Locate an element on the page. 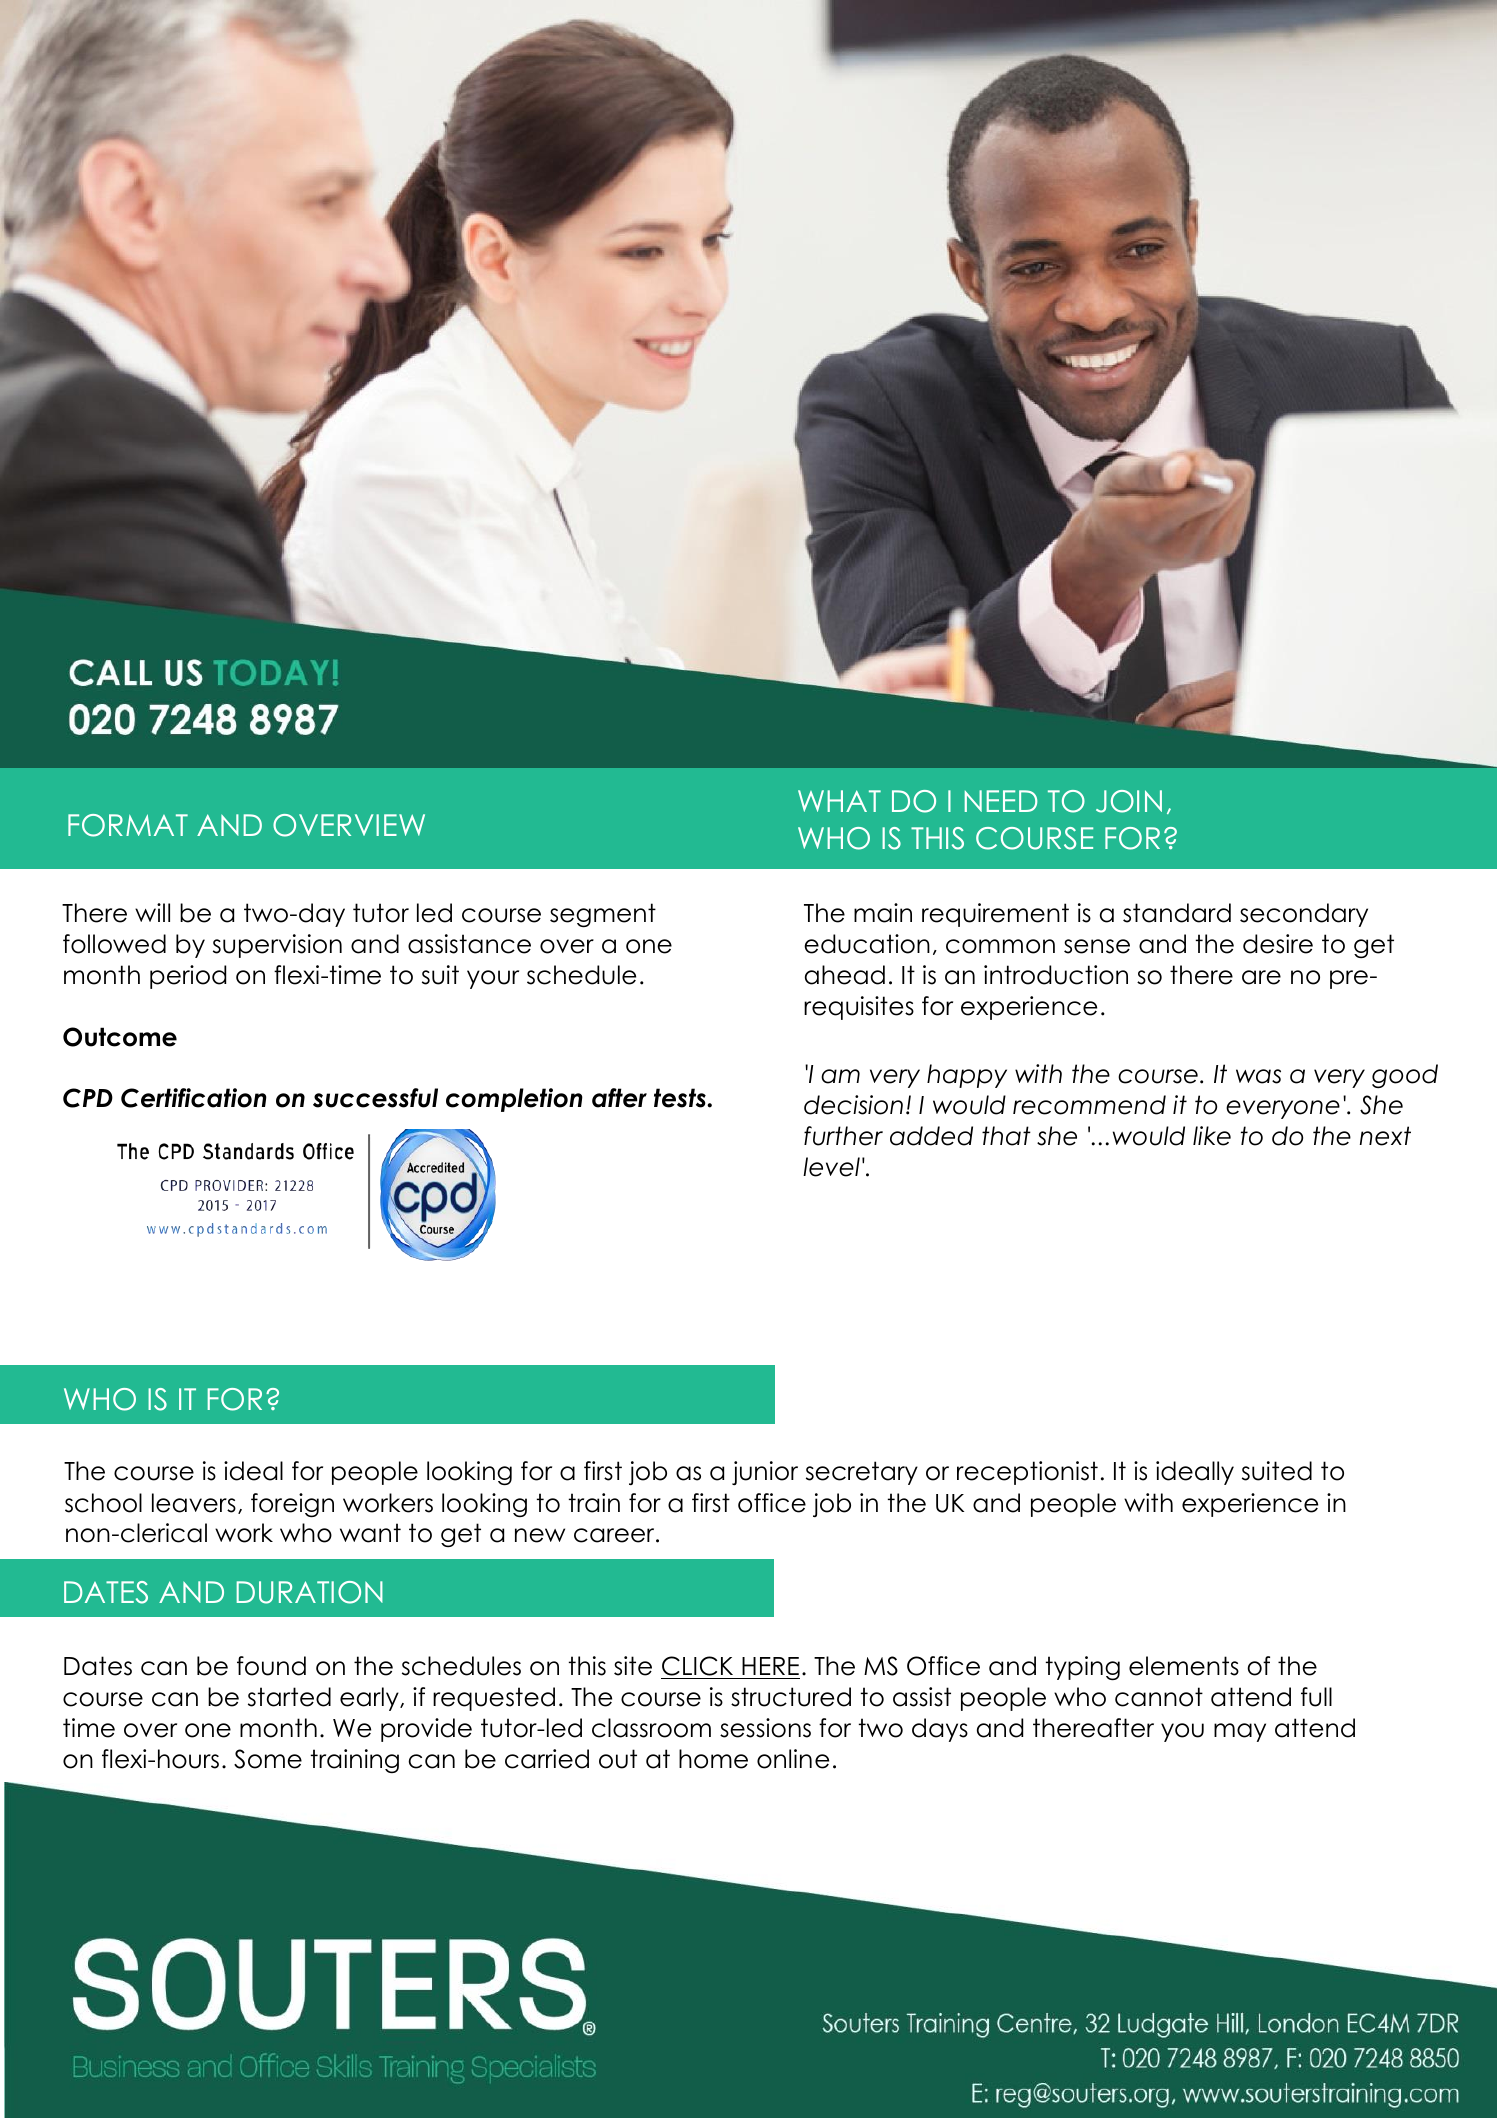 The height and width of the image is (2118, 1497). WHAT is located at coordinates (839, 801).
